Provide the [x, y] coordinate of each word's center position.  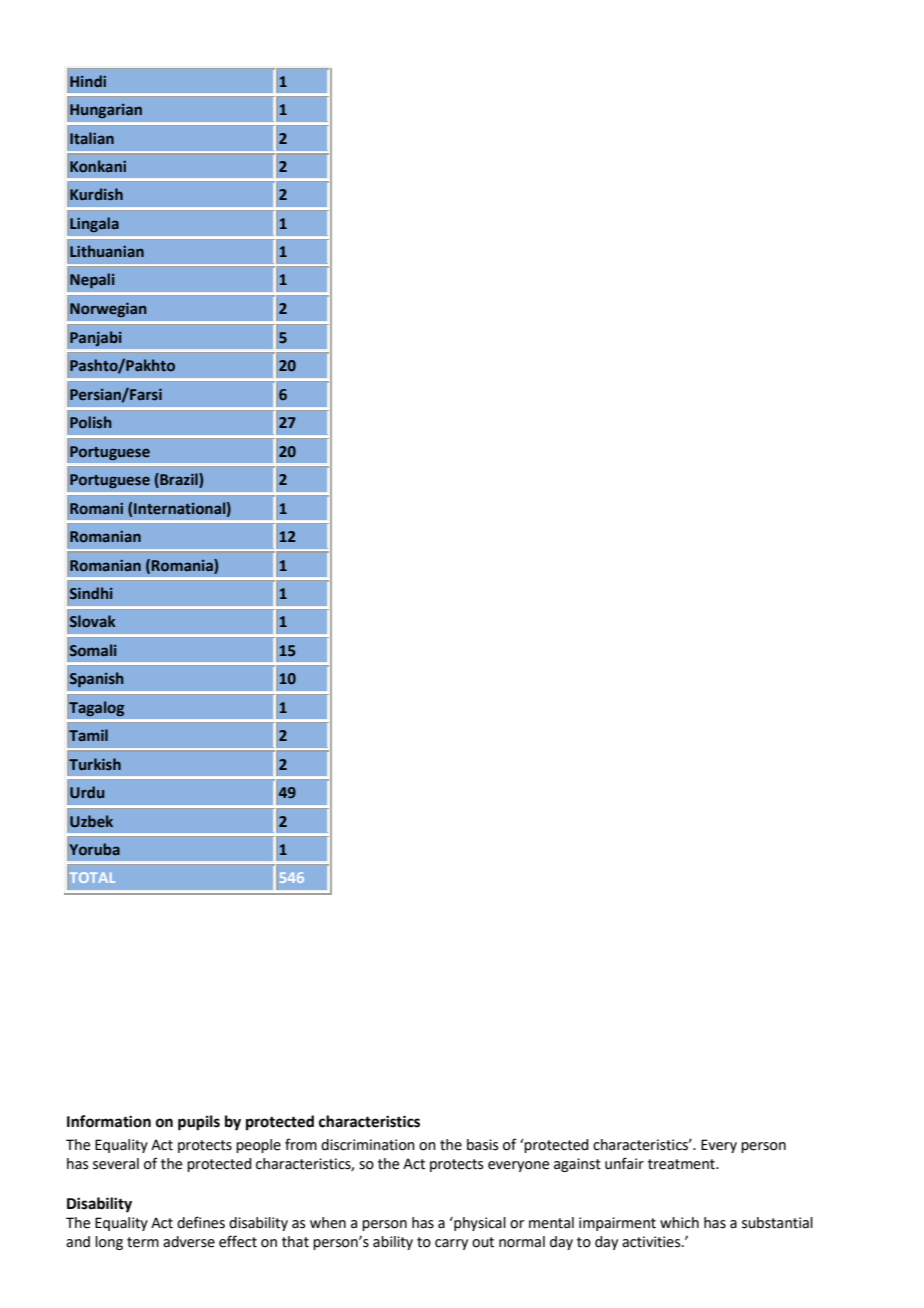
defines [201, 1222]
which [679, 1223]
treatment [682, 1164]
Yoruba [94, 849]
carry [451, 1244]
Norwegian [108, 310]
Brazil [179, 480]
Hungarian [106, 111]
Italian [92, 138]
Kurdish [96, 194]
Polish [91, 422]
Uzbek [91, 821]
